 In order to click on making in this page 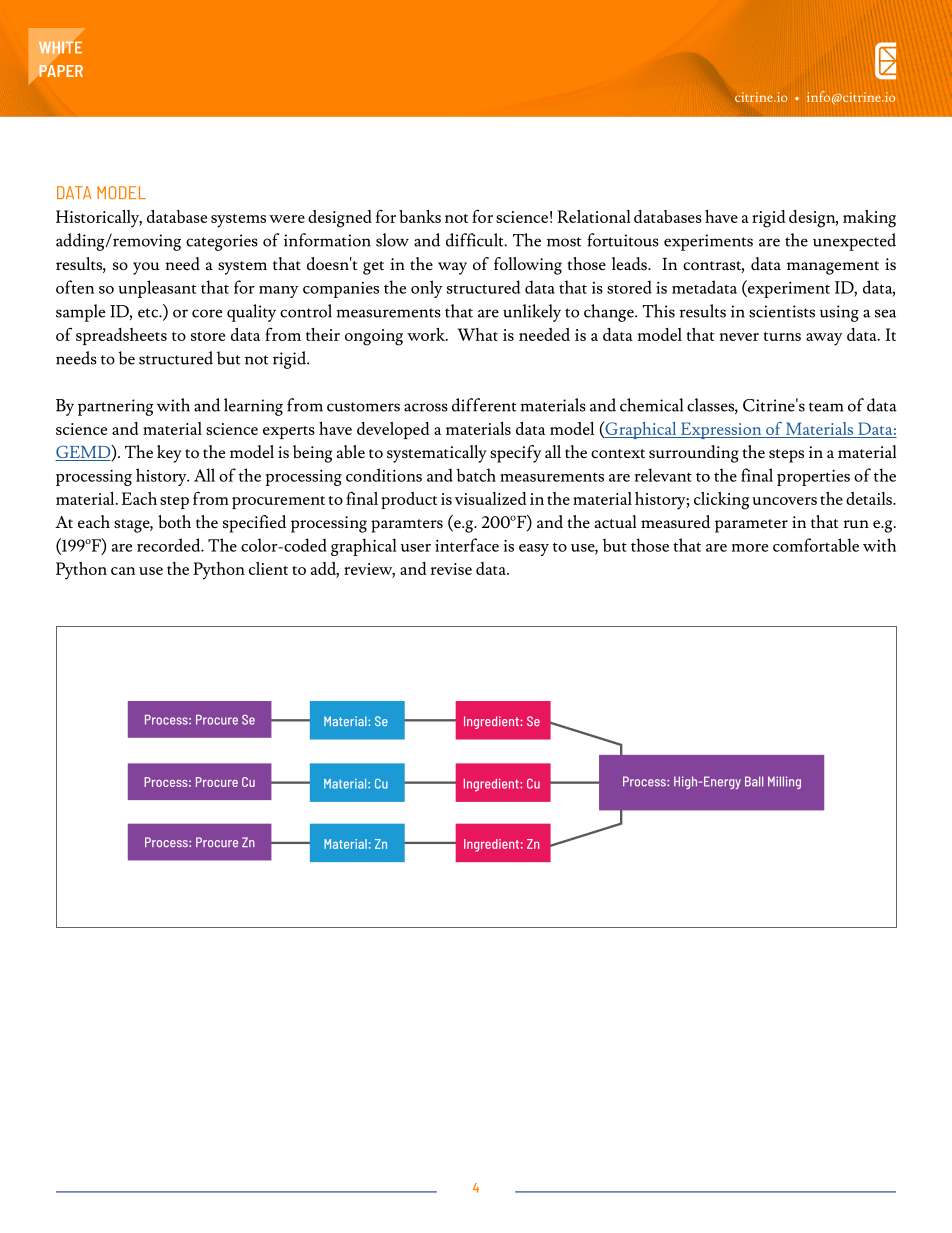, I will do `click(869, 219)`.
